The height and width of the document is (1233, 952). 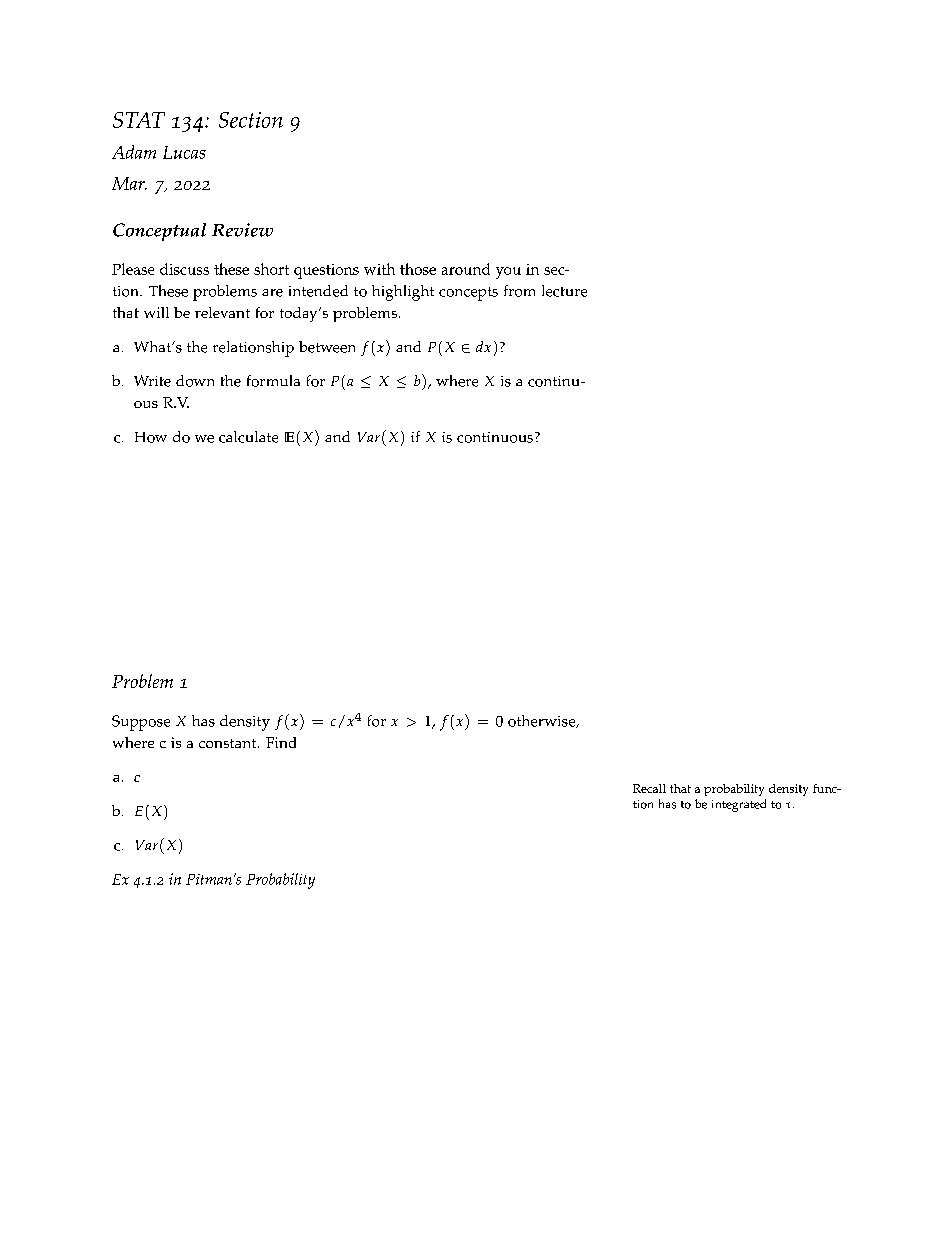 What do you see at coordinates (418, 269) in the document?
I see `those` at bounding box center [418, 269].
